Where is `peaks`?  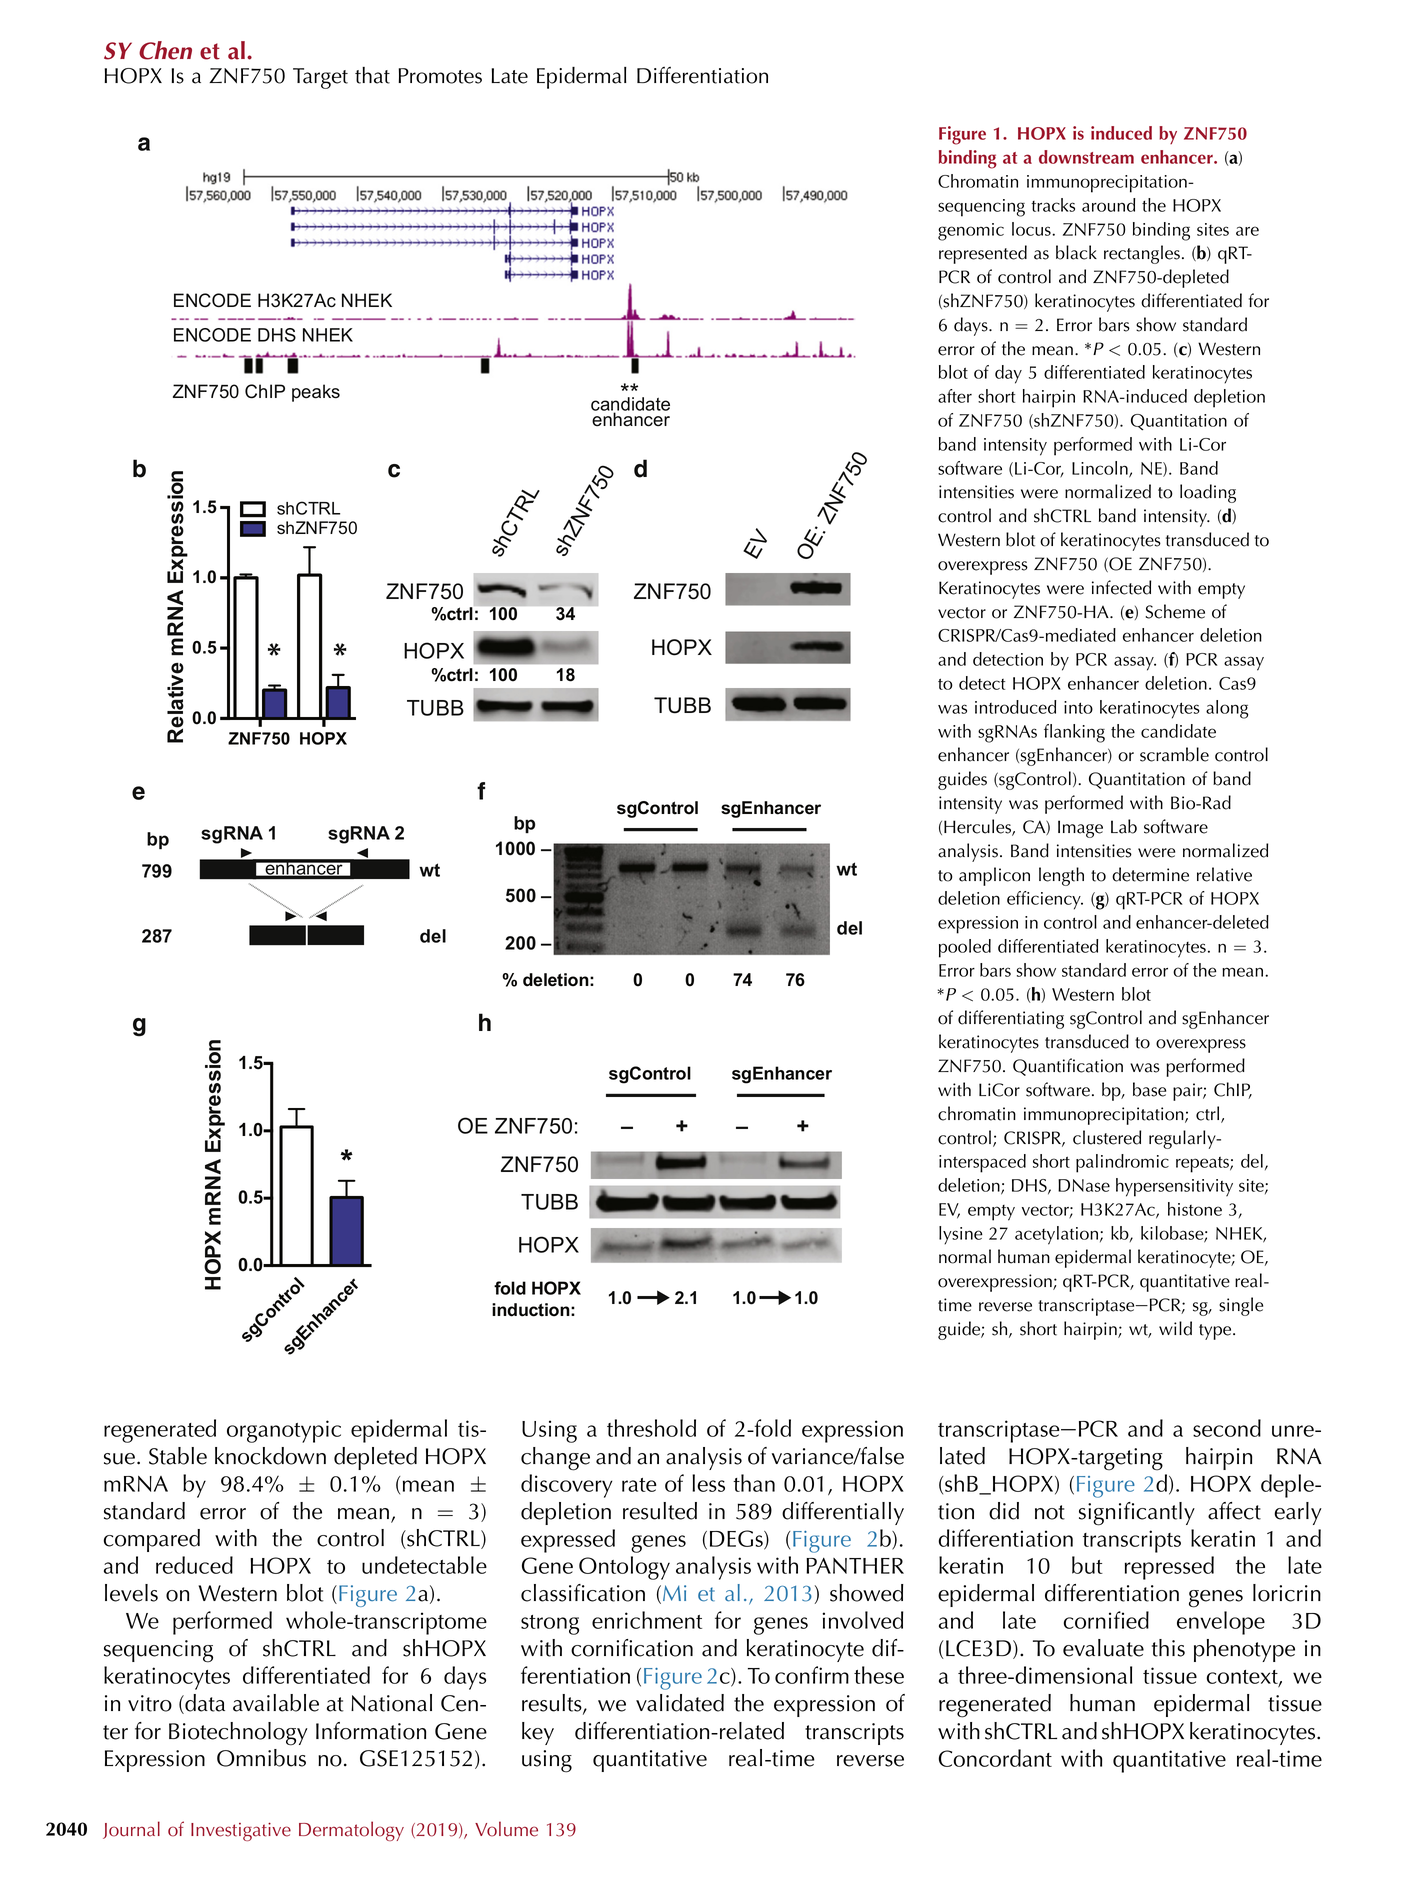 peaks is located at coordinates (316, 393).
